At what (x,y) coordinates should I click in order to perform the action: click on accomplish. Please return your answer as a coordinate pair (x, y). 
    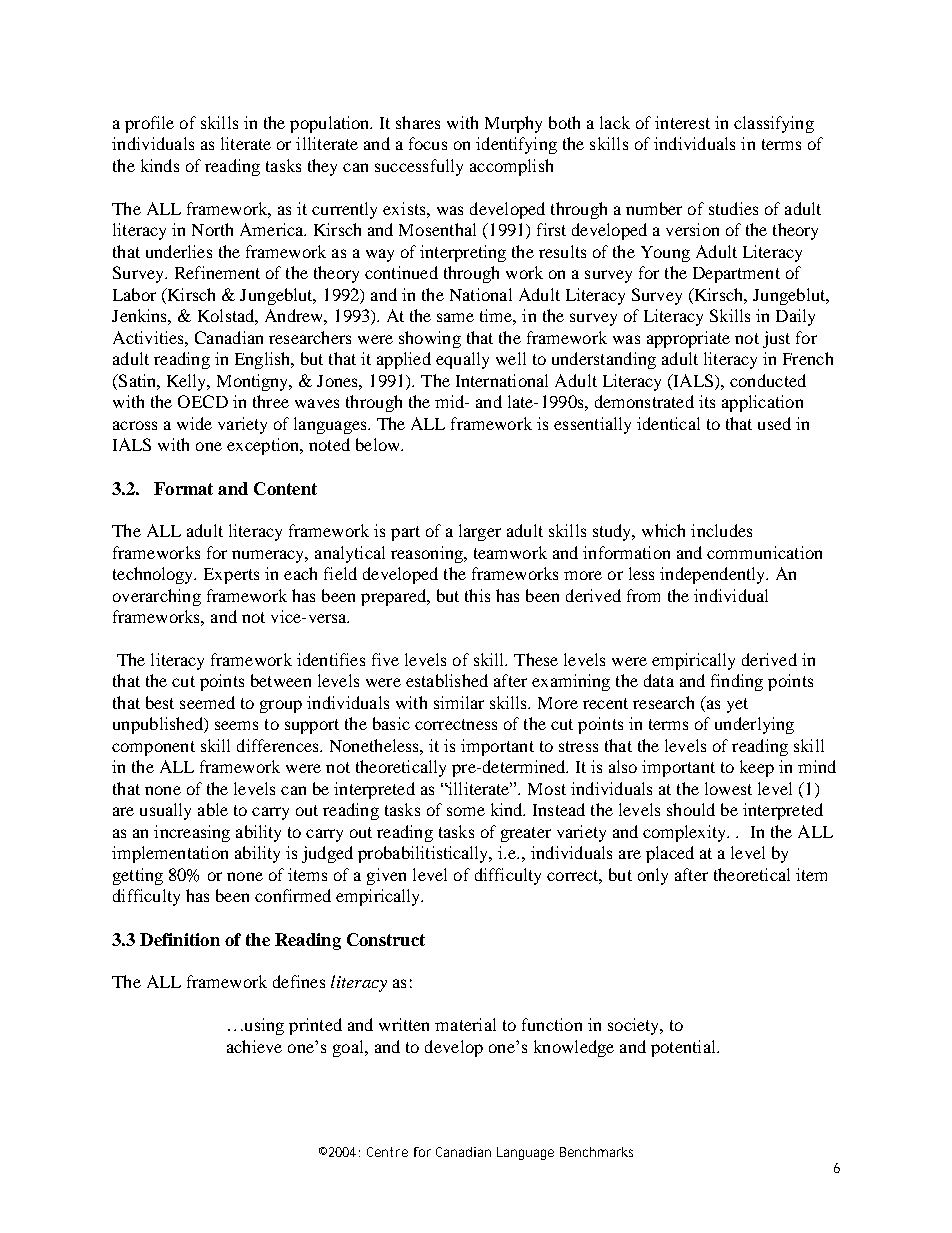
    Looking at the image, I should click on (511, 167).
